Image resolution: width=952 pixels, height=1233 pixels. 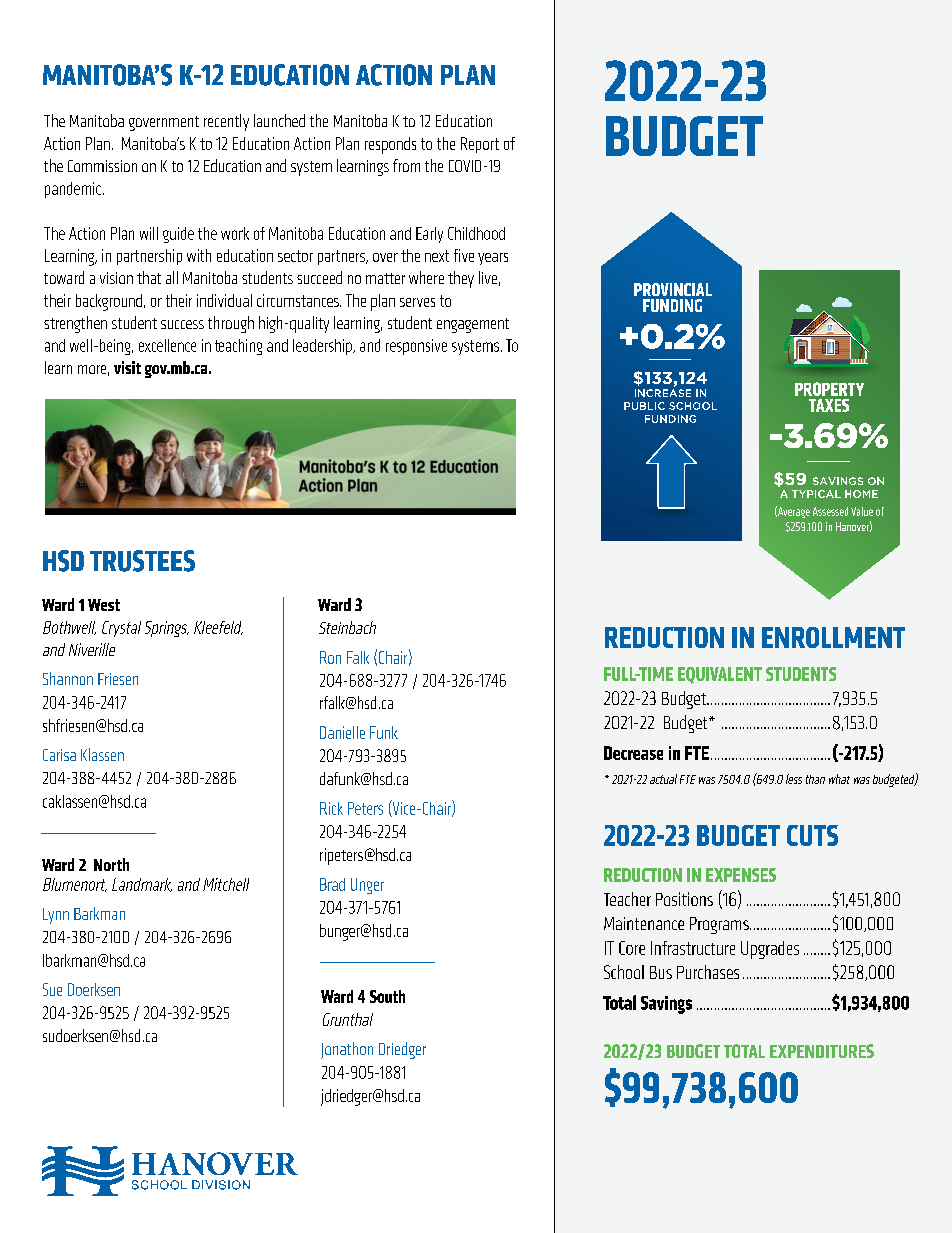 I want to click on TYPICAL, so click(x=816, y=494).
